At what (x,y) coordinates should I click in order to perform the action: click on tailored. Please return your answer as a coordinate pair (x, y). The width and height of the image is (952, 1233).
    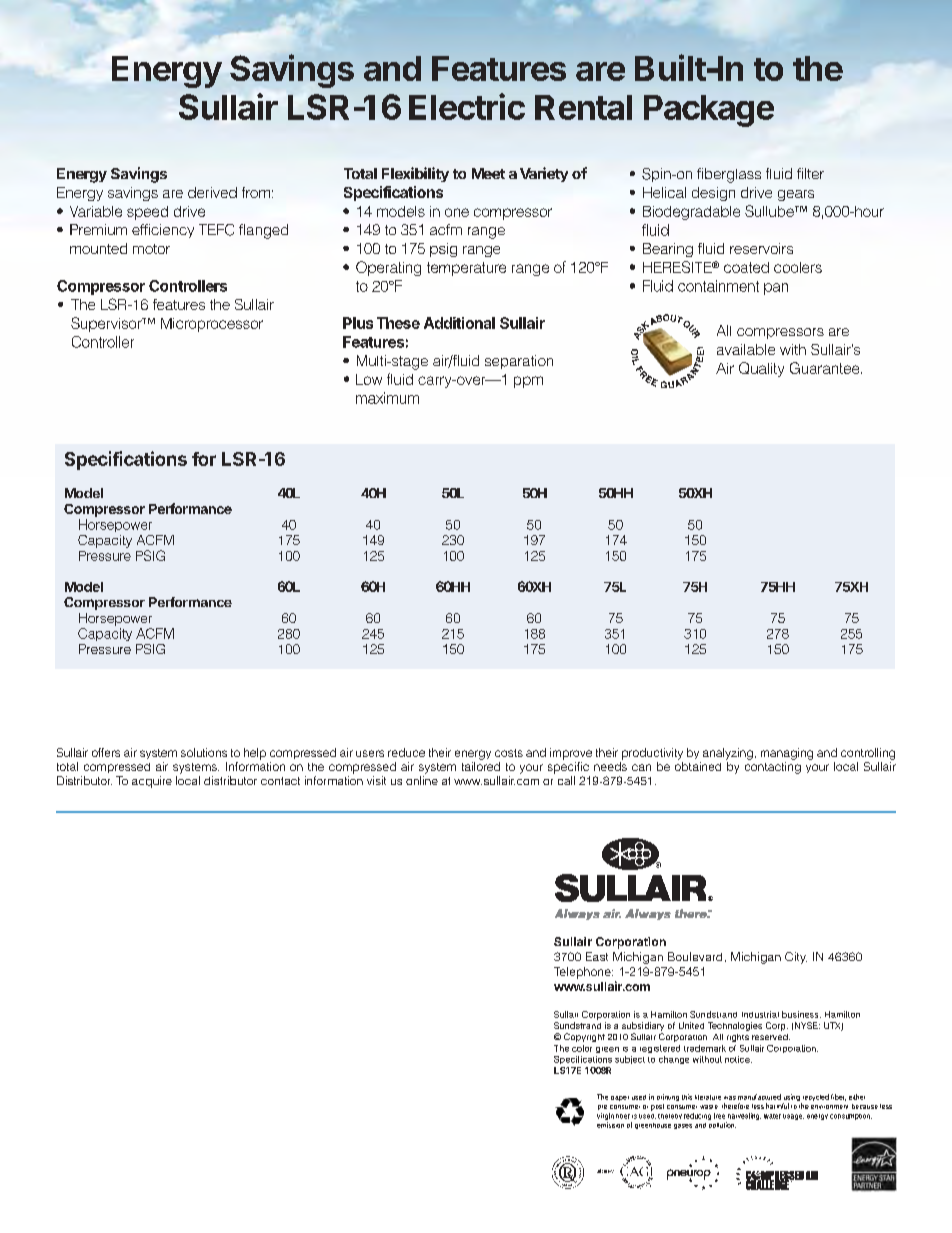
    Looking at the image, I should click on (481, 766).
